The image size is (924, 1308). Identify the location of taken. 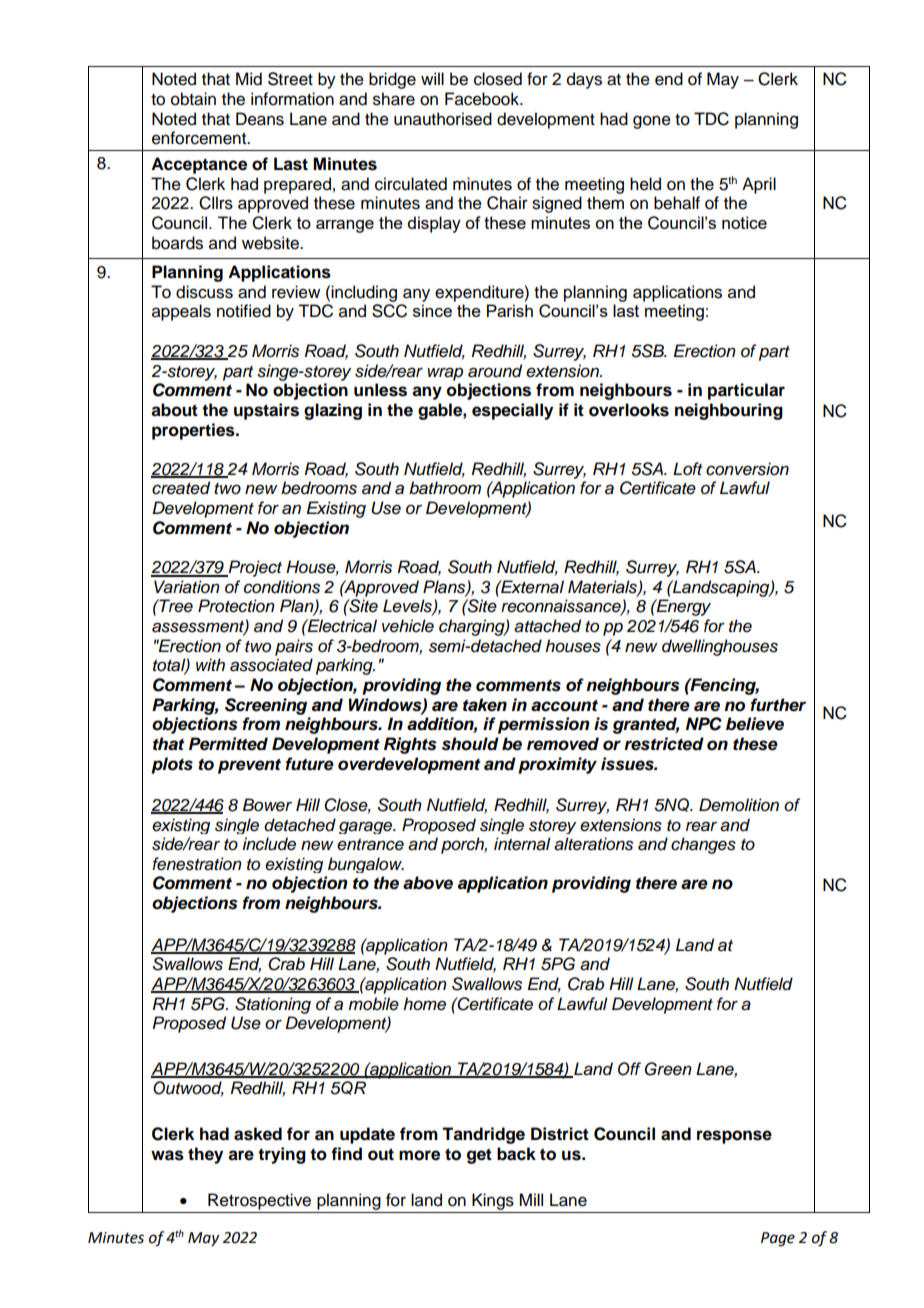
(485, 705).
